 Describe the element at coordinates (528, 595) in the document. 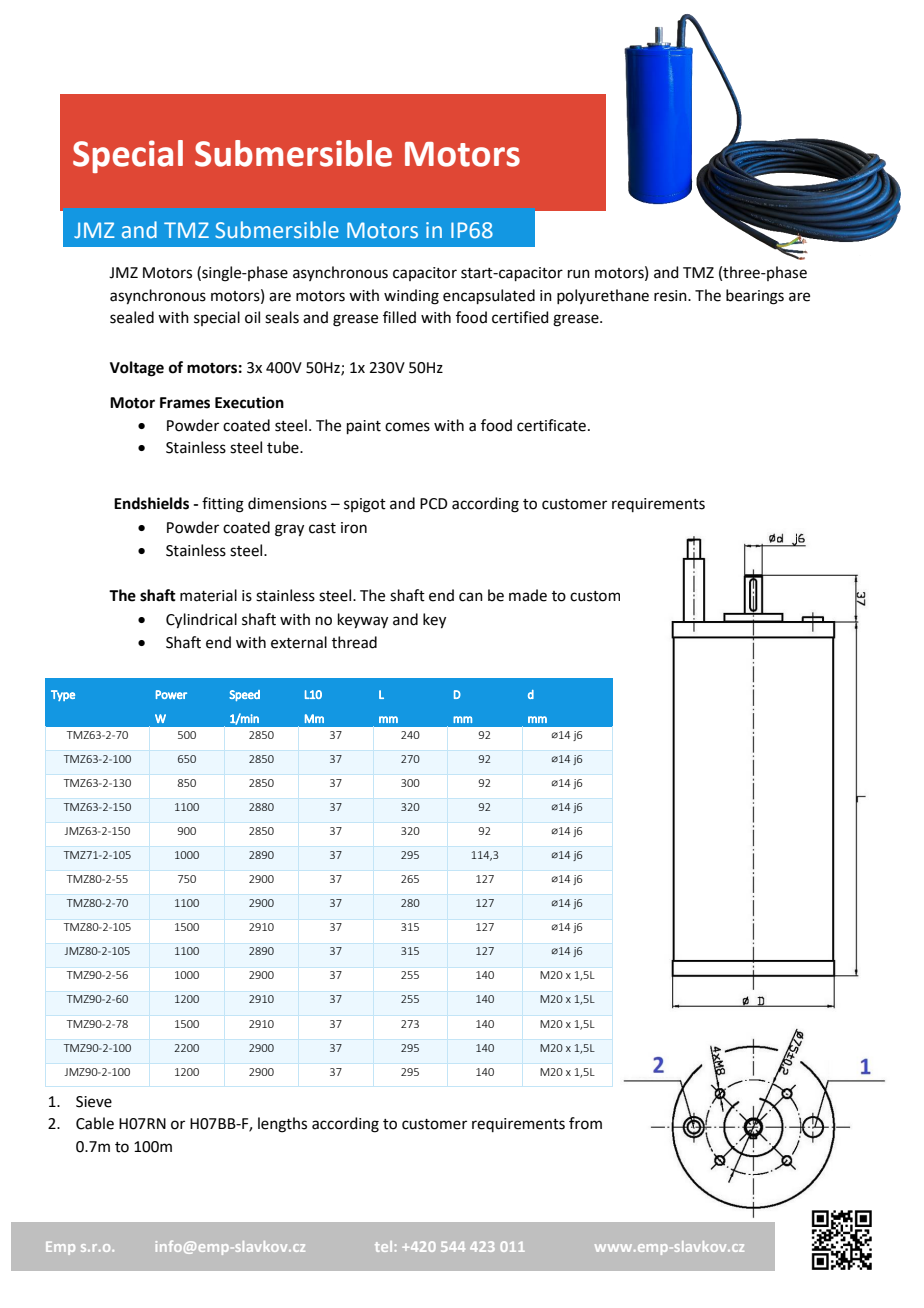

I see `made` at that location.
